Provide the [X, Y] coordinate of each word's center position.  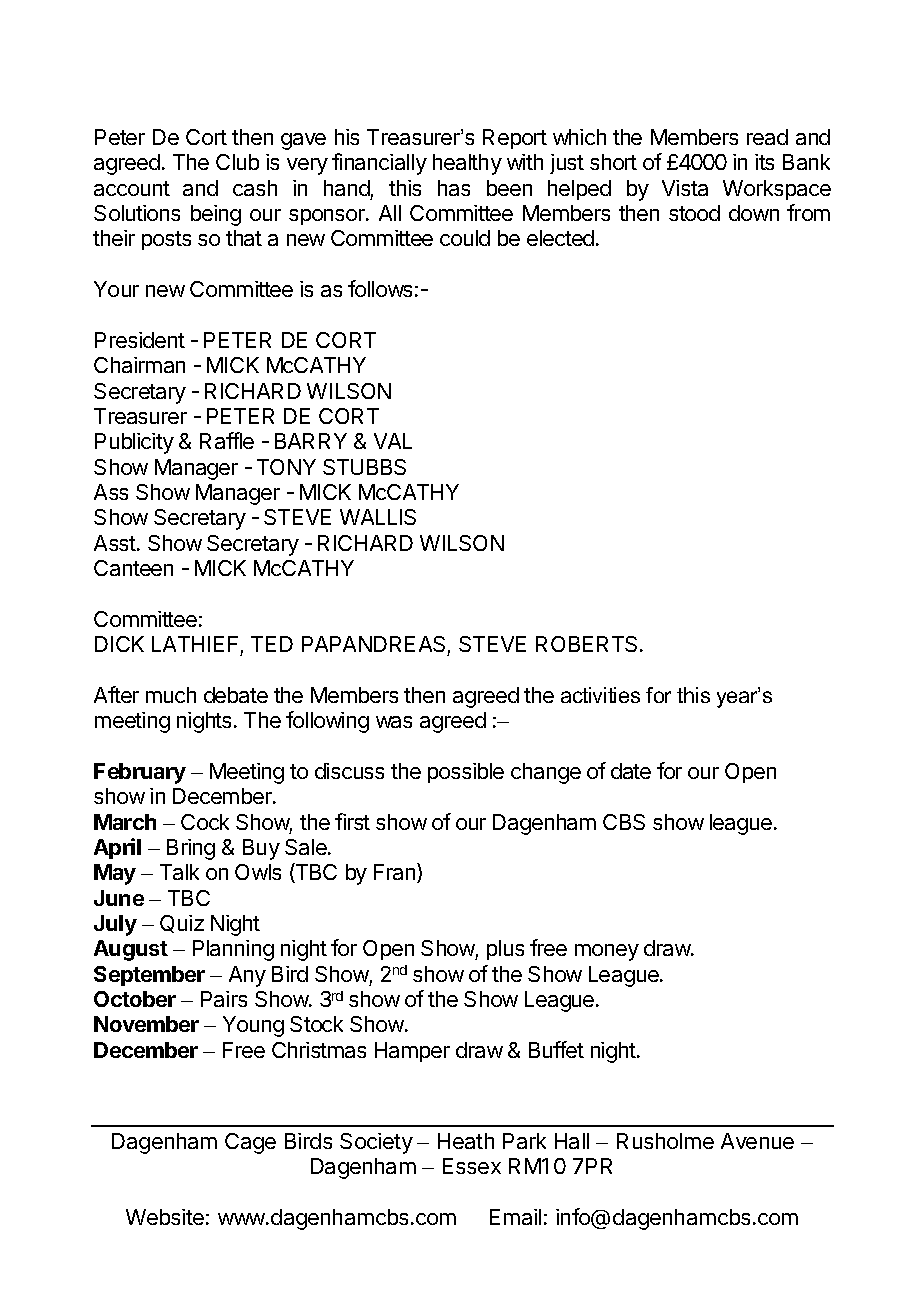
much [171, 695]
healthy [467, 164]
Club [237, 162]
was [394, 722]
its [764, 162]
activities [600, 695]
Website [165, 1217]
